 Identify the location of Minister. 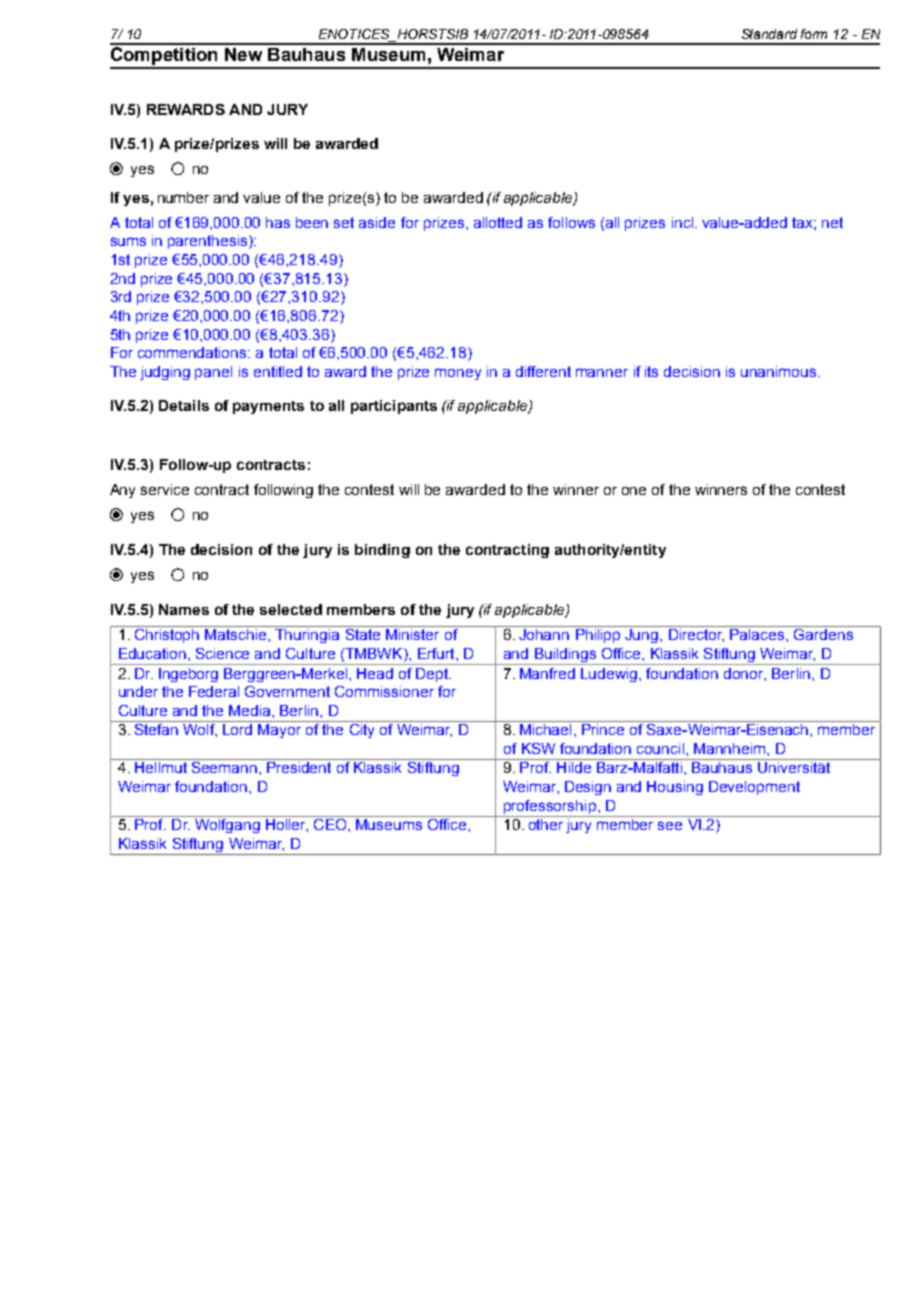
(412, 634).
